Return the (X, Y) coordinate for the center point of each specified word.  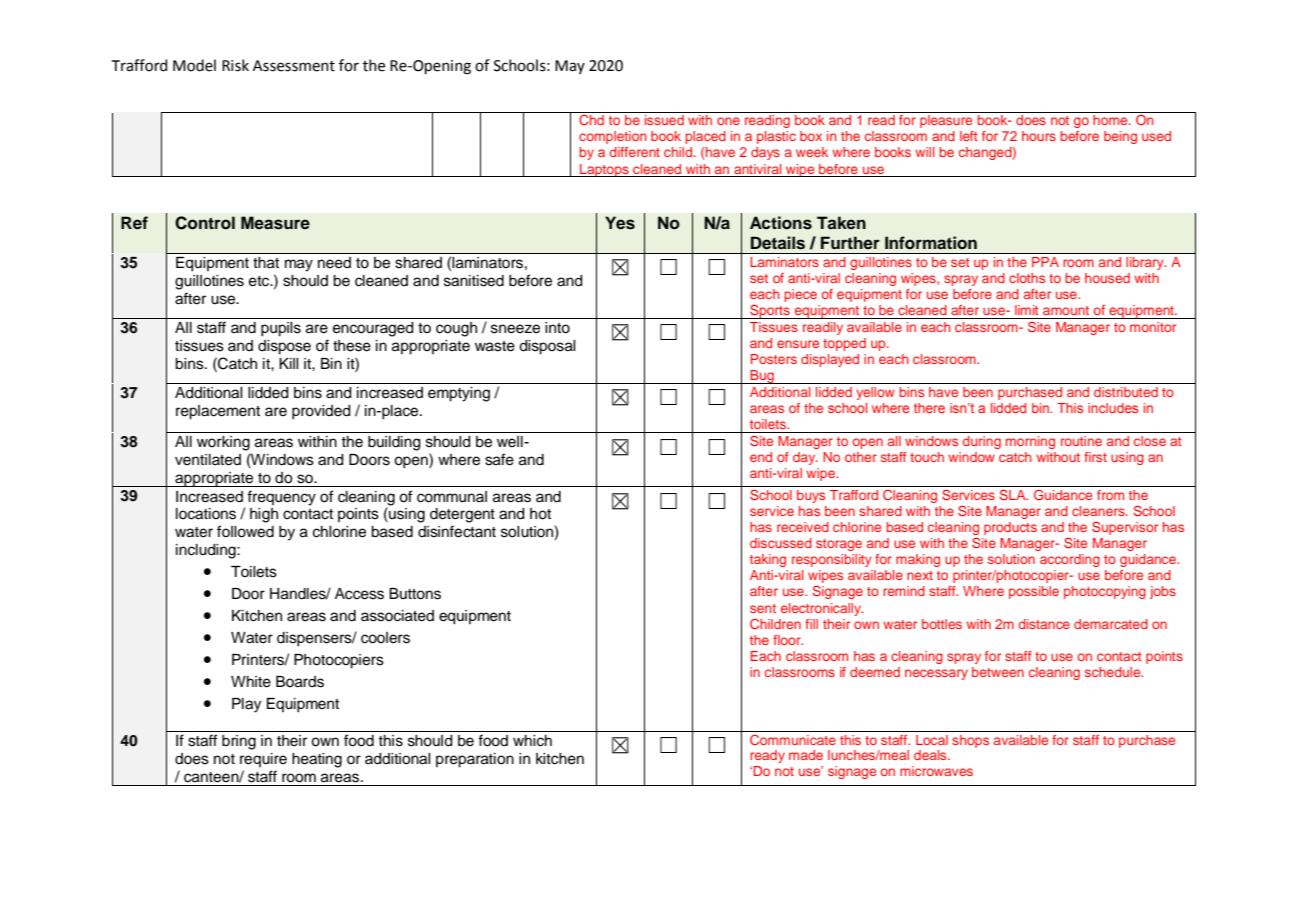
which (532, 741)
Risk (235, 65)
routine (1081, 441)
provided (321, 412)
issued (664, 120)
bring (239, 742)
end (761, 457)
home (1111, 120)
